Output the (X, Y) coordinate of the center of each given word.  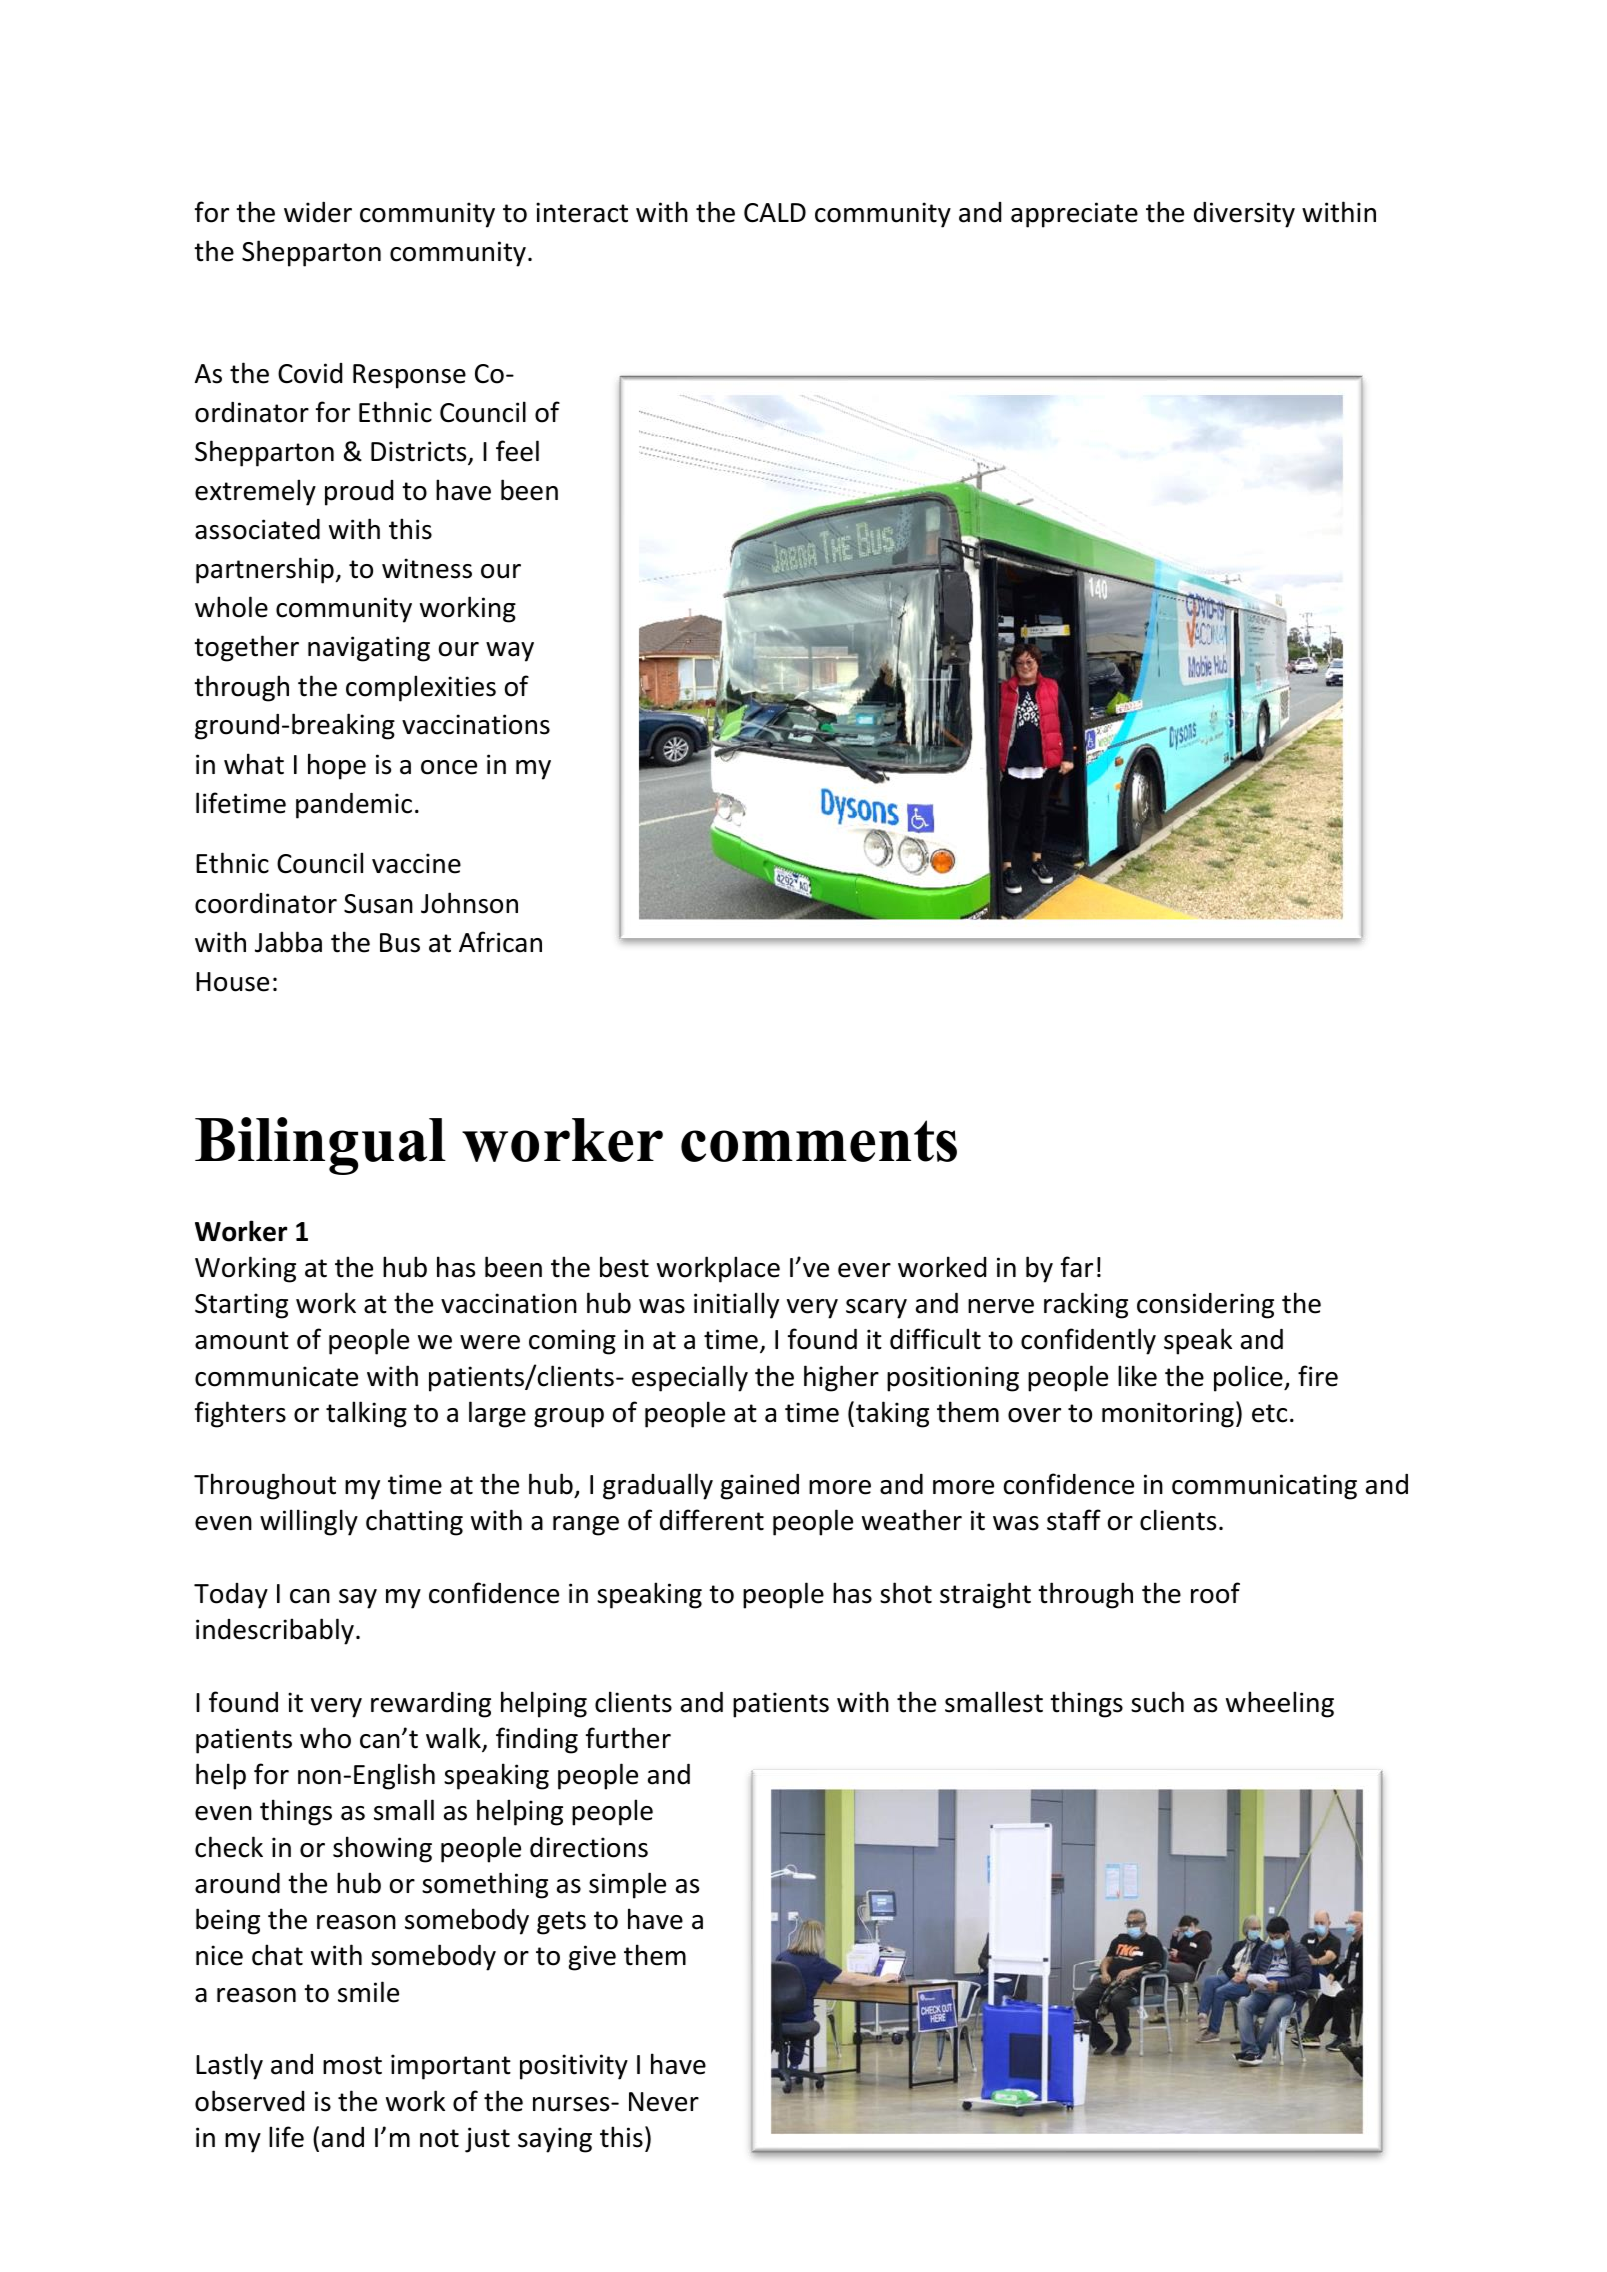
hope (337, 766)
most (352, 2065)
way (510, 652)
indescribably (275, 1631)
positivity (574, 2067)
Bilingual (320, 1146)
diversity (1244, 215)
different (712, 1520)
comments (819, 1141)
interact (582, 212)
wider (318, 212)
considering (1205, 1306)
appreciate (1074, 215)
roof (1215, 1593)
